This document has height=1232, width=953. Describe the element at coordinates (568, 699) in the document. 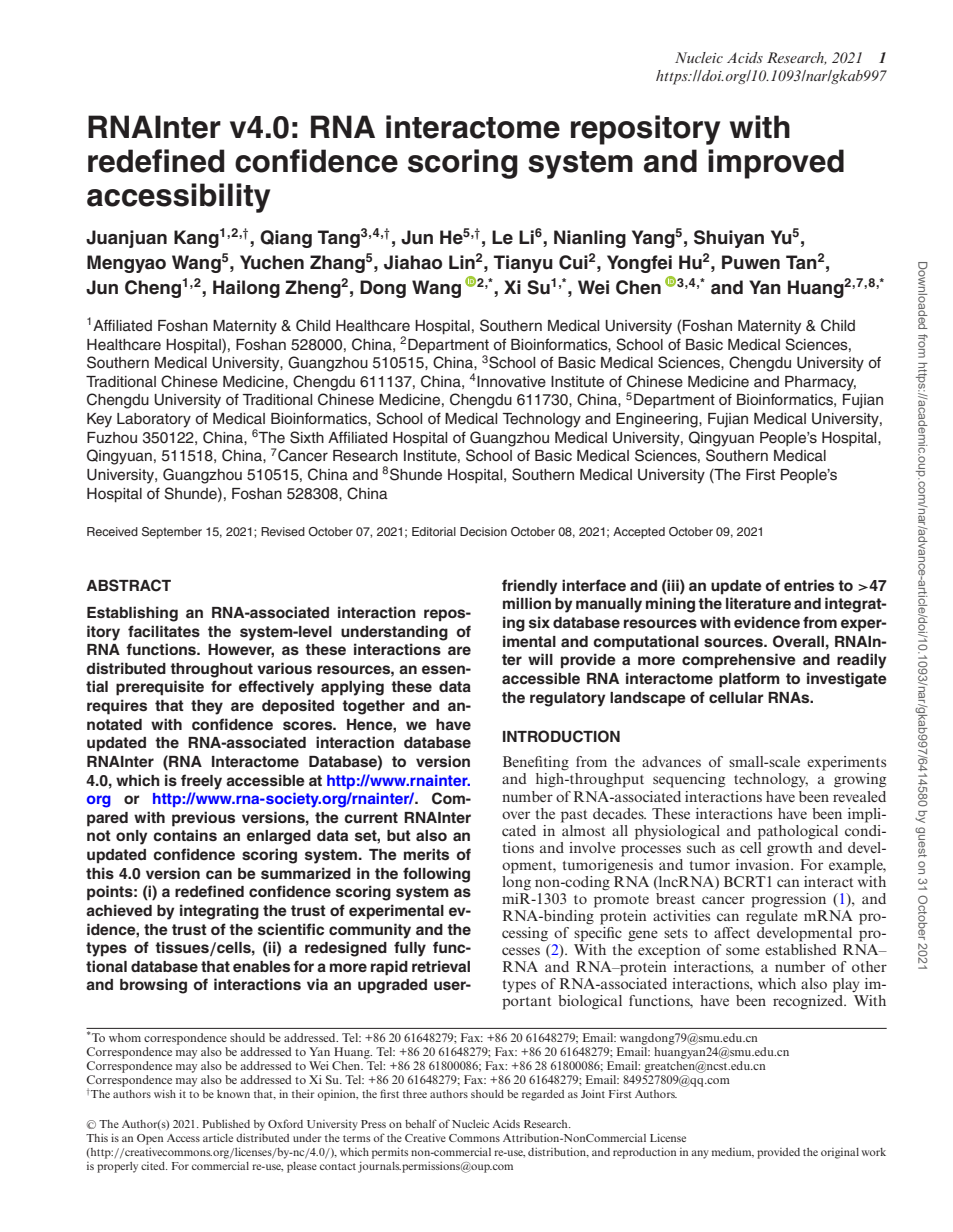

I see `regulatory` at that location.
